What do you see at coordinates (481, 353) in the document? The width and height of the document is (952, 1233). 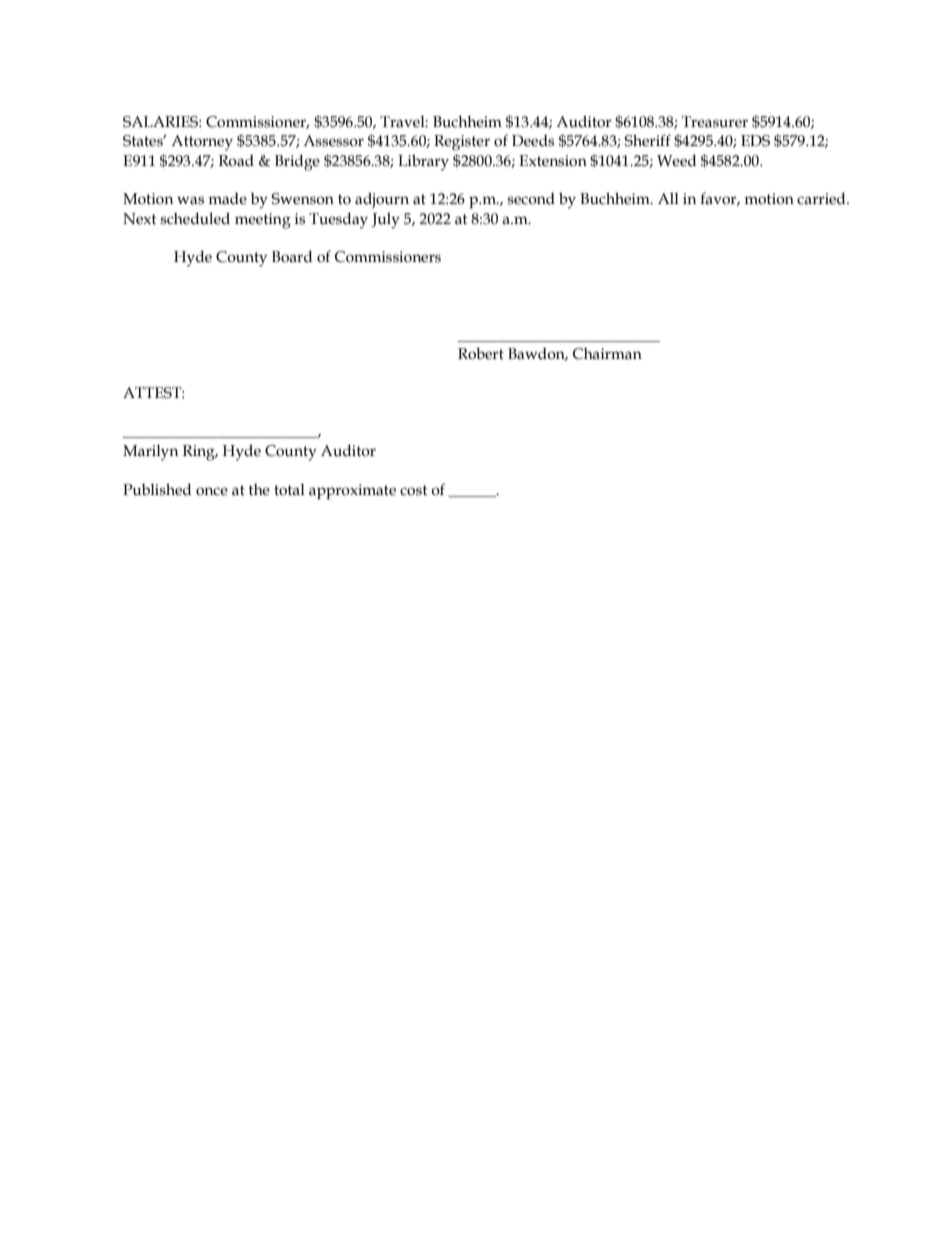 I see `Robert` at bounding box center [481, 353].
